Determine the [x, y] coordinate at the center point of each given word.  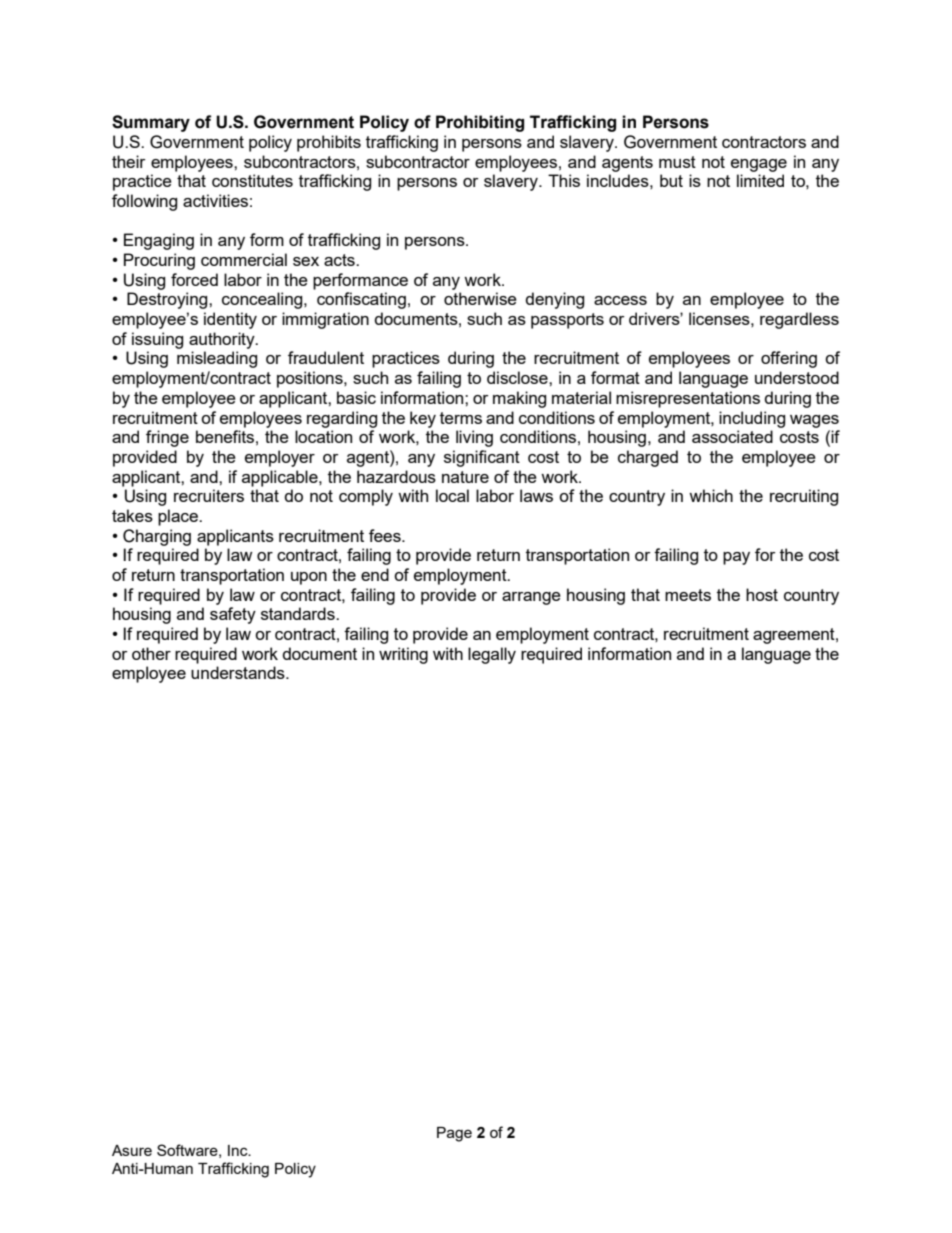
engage [759, 165]
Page [454, 1134]
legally [492, 655]
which [711, 495]
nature [465, 477]
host [762, 594]
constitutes [252, 180]
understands [239, 672]
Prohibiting [480, 123]
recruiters [209, 495]
